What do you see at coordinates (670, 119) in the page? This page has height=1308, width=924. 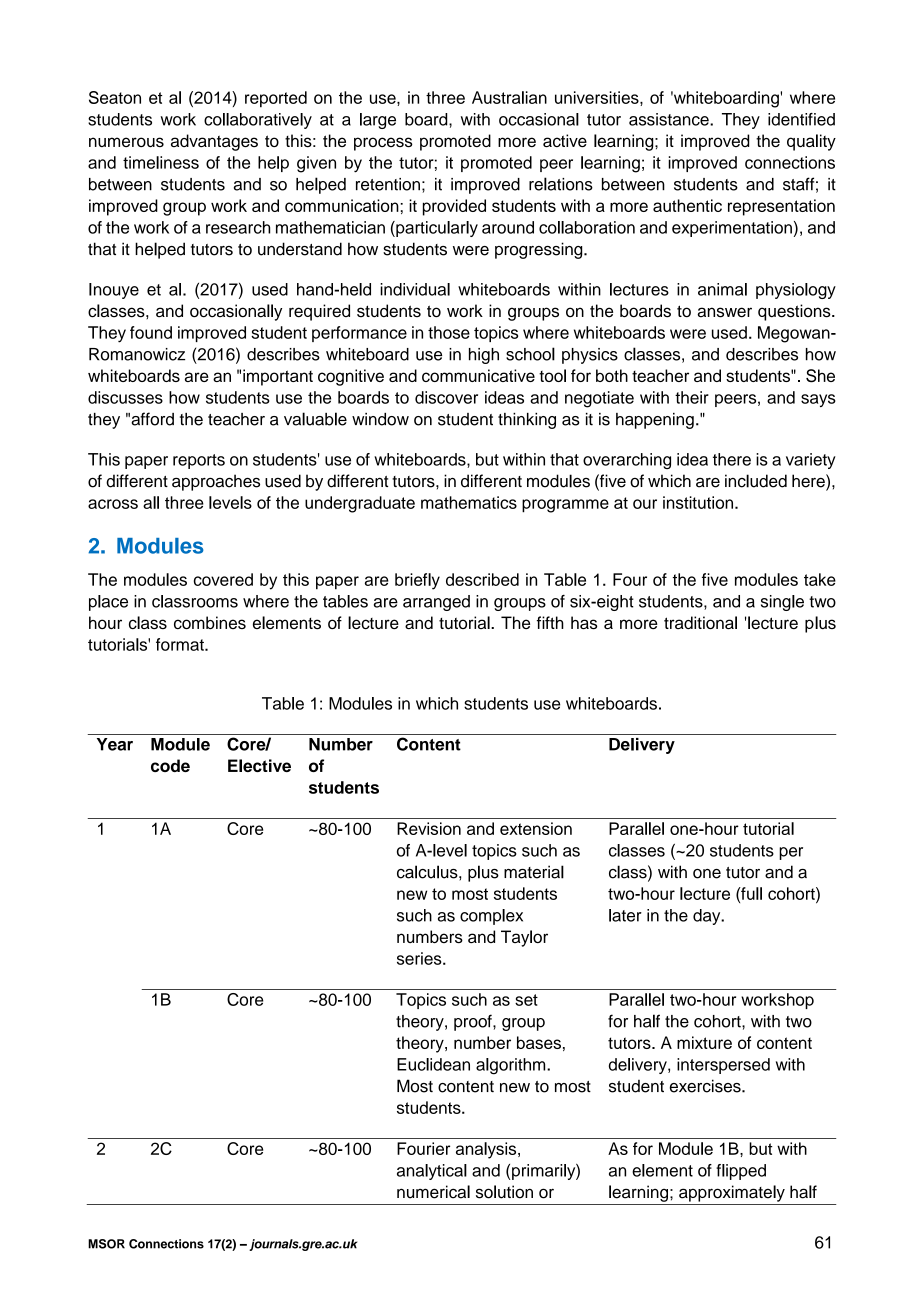 I see `assistance` at bounding box center [670, 119].
